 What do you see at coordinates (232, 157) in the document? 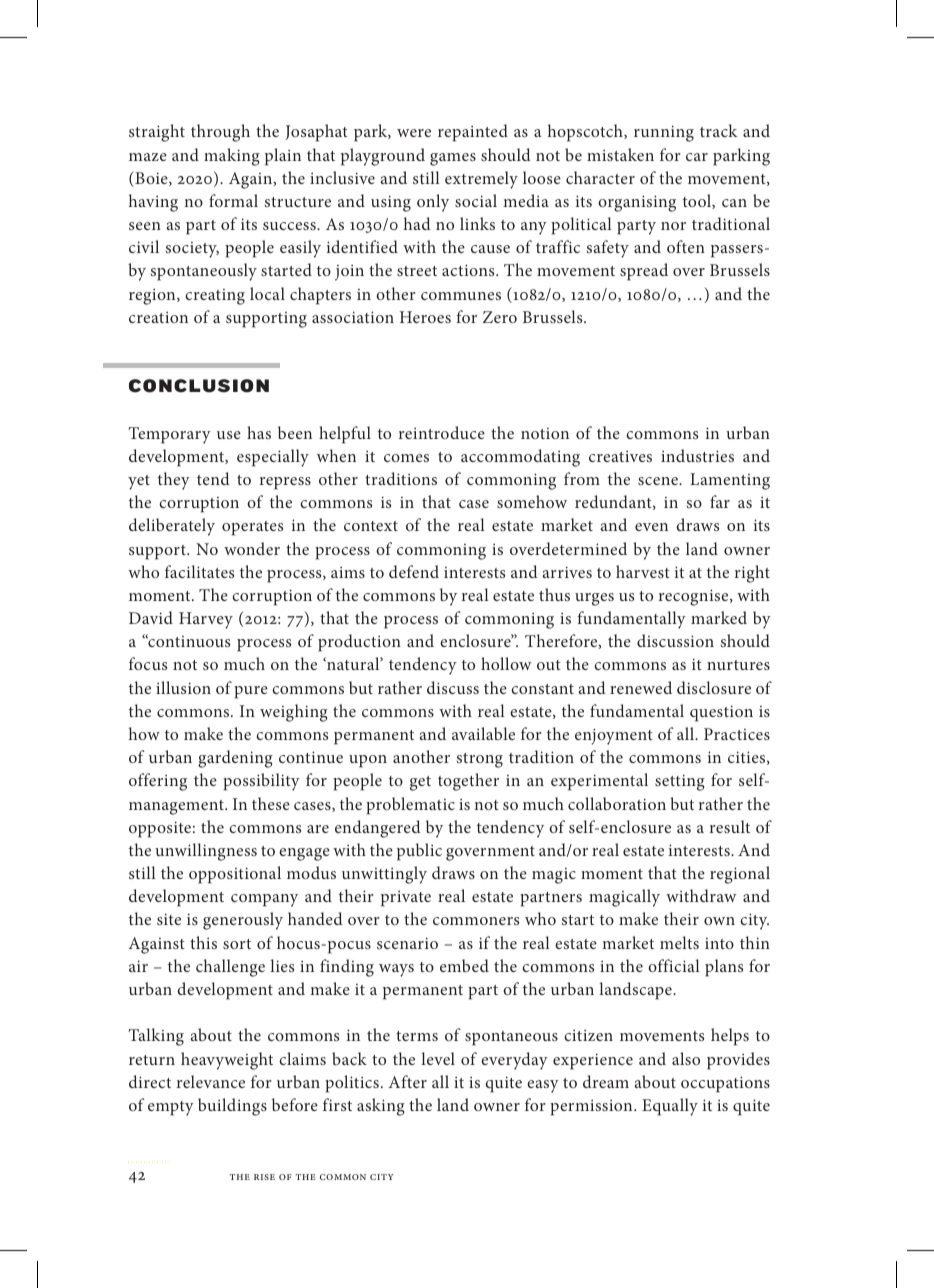
I see `making` at bounding box center [232, 157].
